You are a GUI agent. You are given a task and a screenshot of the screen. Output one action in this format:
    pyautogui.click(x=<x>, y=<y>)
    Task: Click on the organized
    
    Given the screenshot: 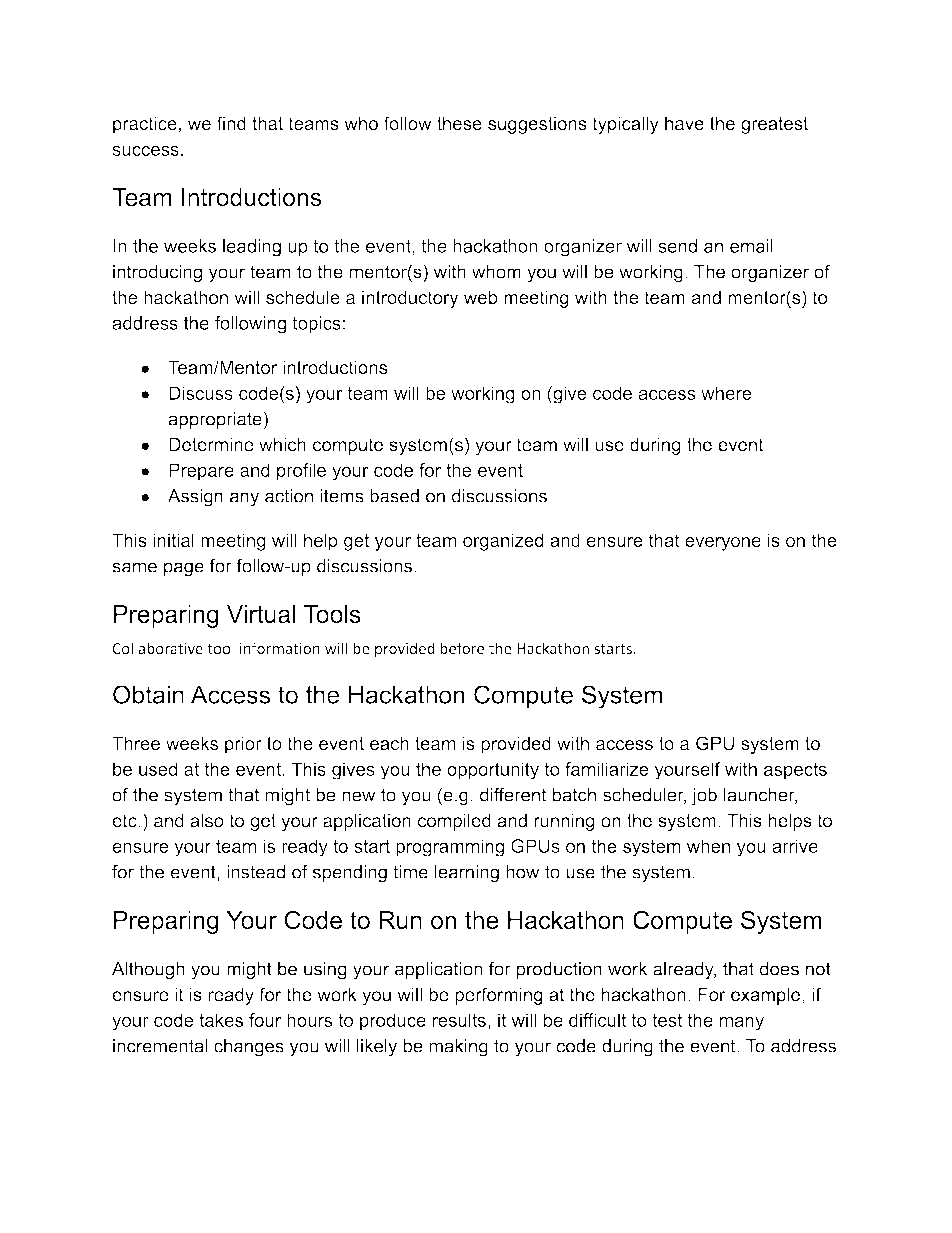 What is the action you would take?
    pyautogui.click(x=503, y=542)
